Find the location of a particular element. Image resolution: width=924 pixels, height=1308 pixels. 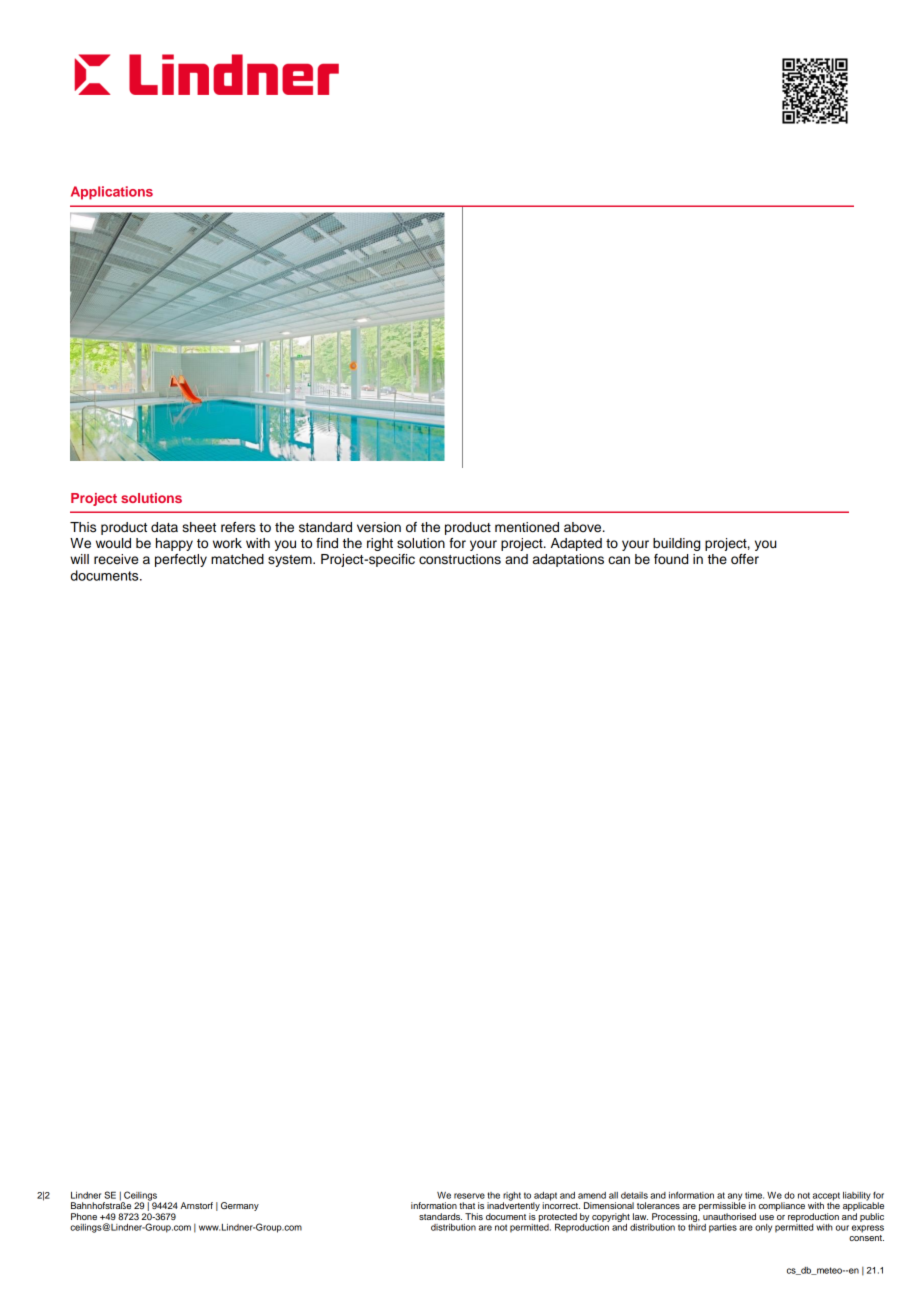

version is located at coordinates (379, 527).
